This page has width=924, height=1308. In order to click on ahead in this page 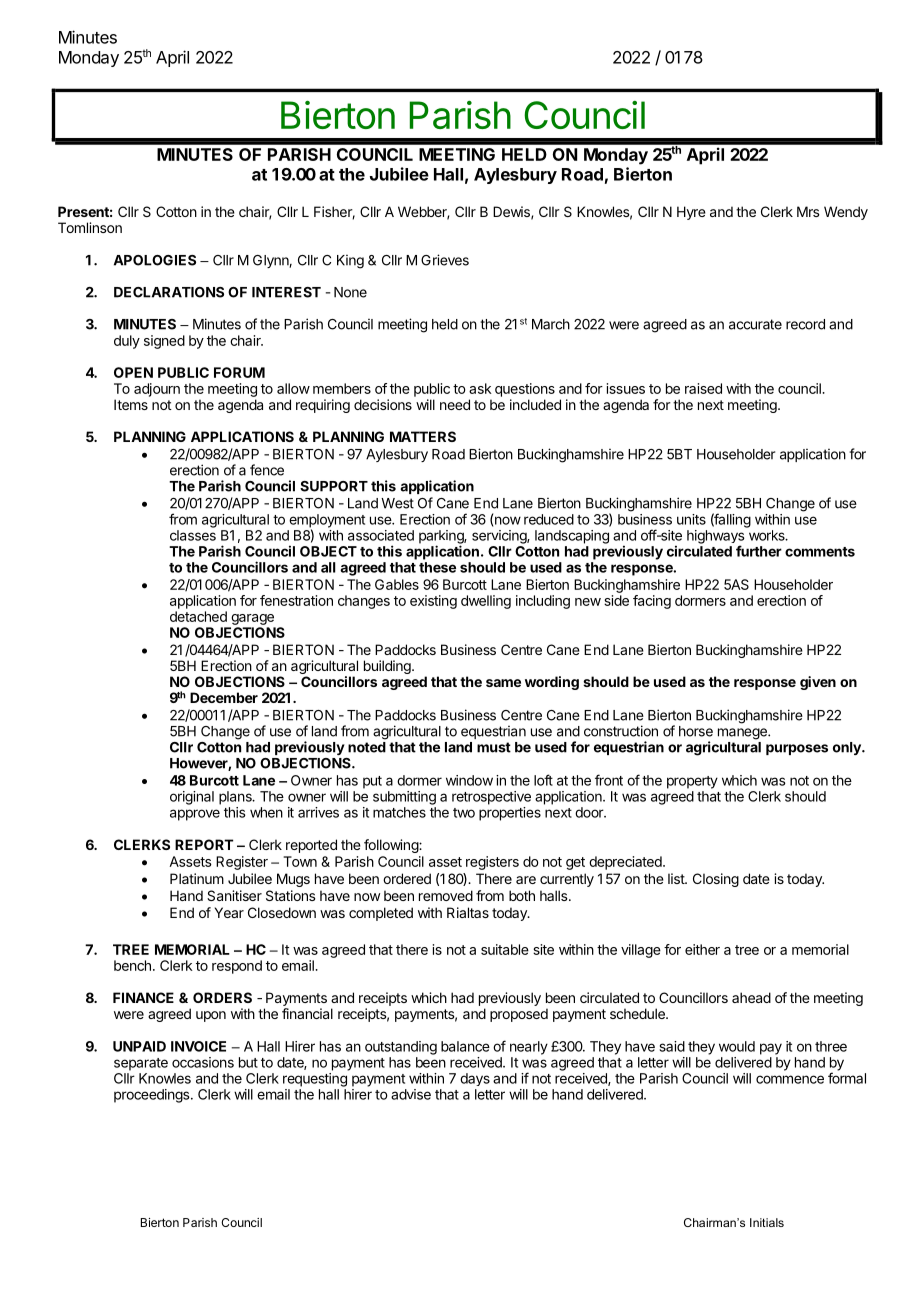, I will do `click(751, 997)`.
